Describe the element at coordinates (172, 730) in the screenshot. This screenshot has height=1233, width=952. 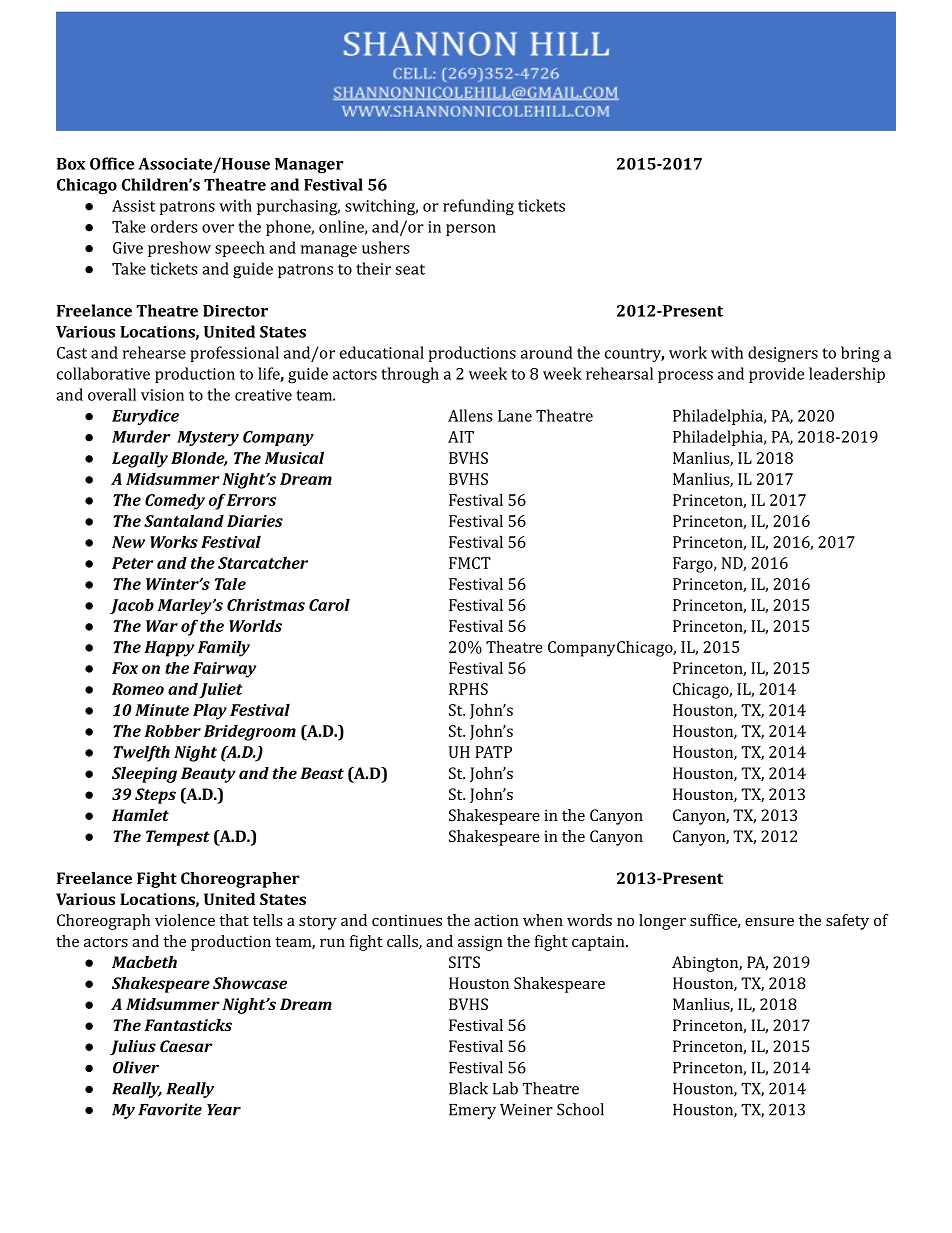
I see `Robber` at that location.
